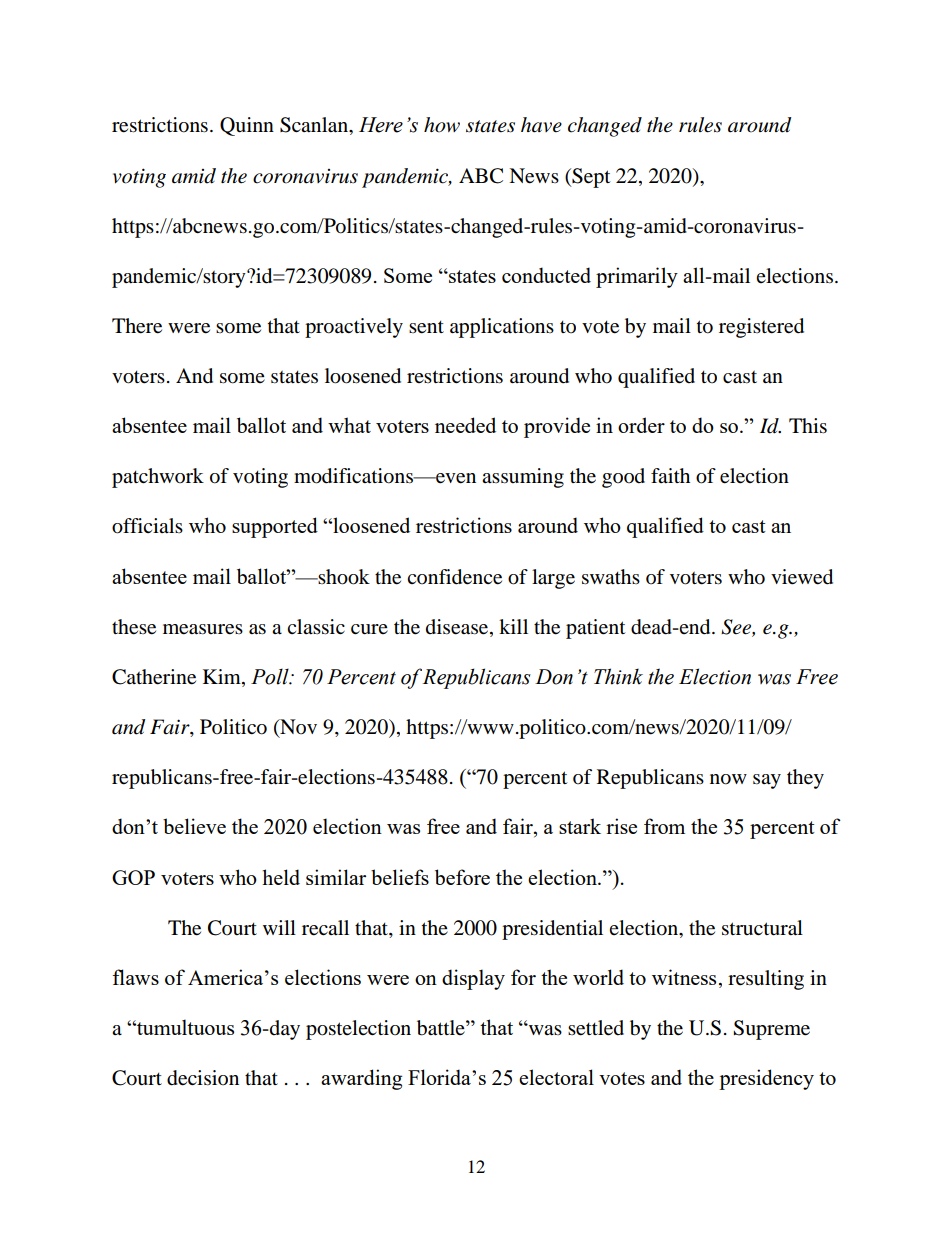  What do you see at coordinates (458, 627) in the screenshot?
I see `disease` at bounding box center [458, 627].
